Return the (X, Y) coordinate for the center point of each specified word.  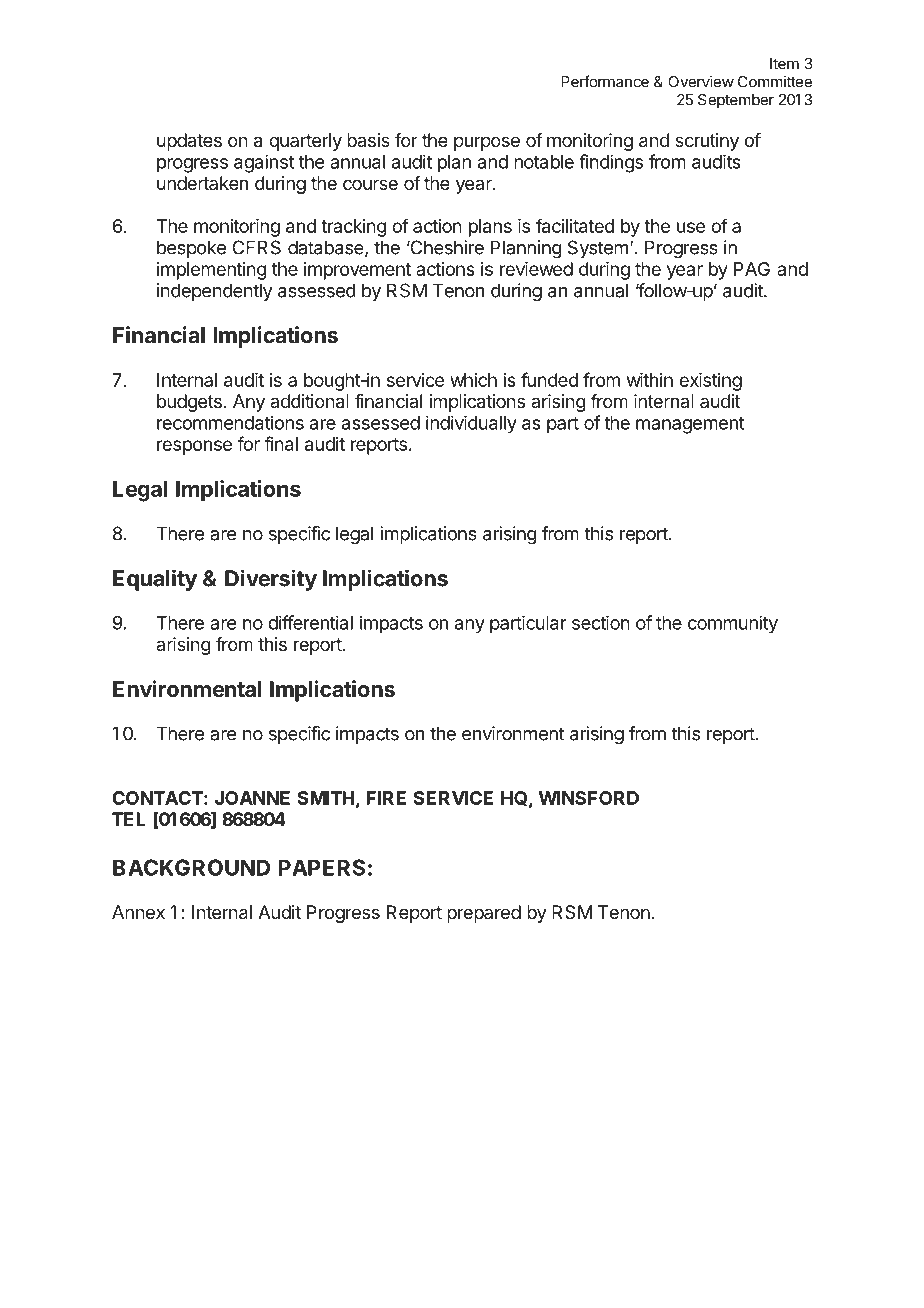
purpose (487, 143)
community (733, 624)
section (601, 622)
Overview (701, 81)
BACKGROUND (191, 867)
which (473, 380)
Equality (155, 580)
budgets (189, 403)
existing (710, 382)
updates (189, 142)
